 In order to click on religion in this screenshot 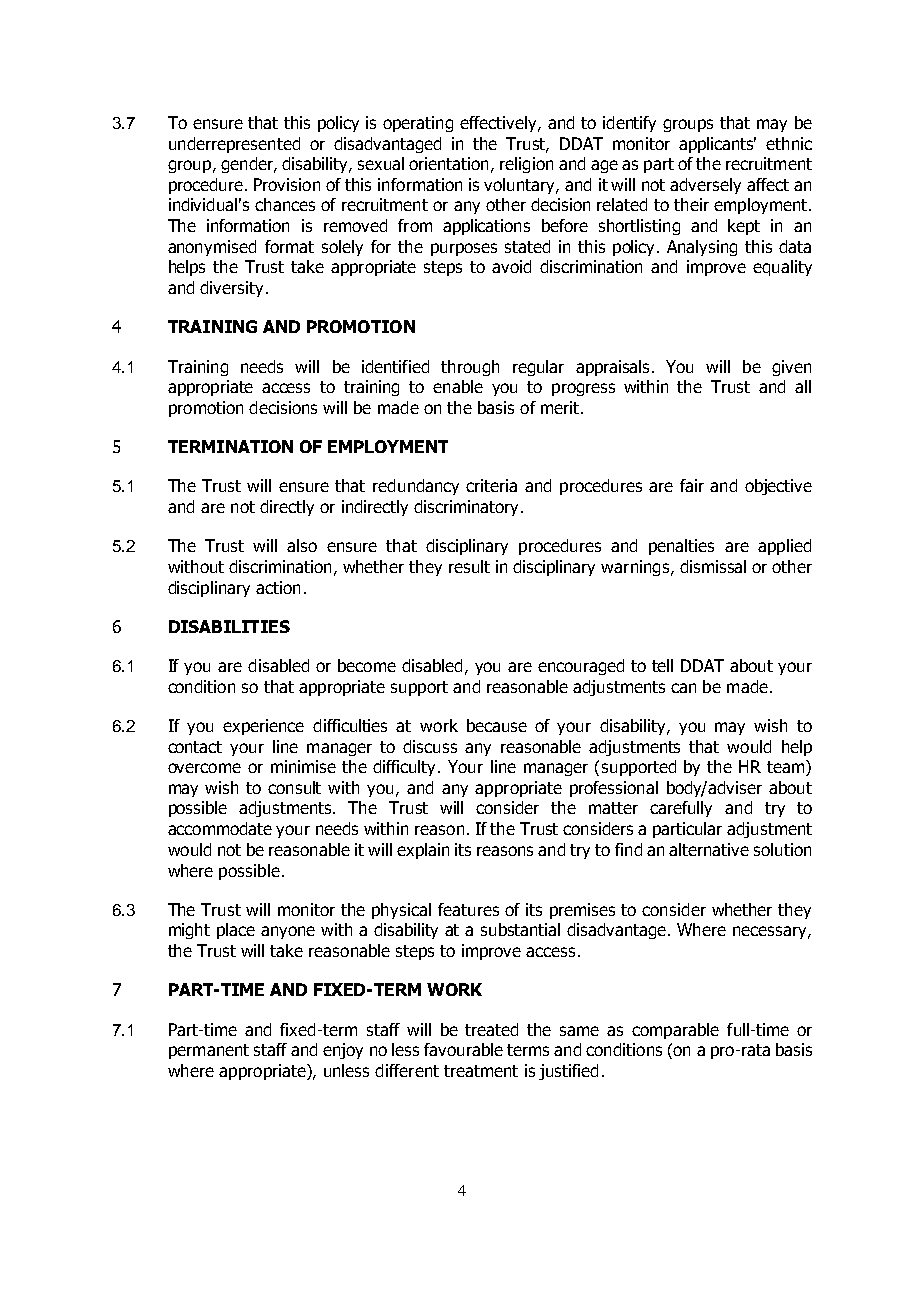, I will do `click(526, 165)`.
